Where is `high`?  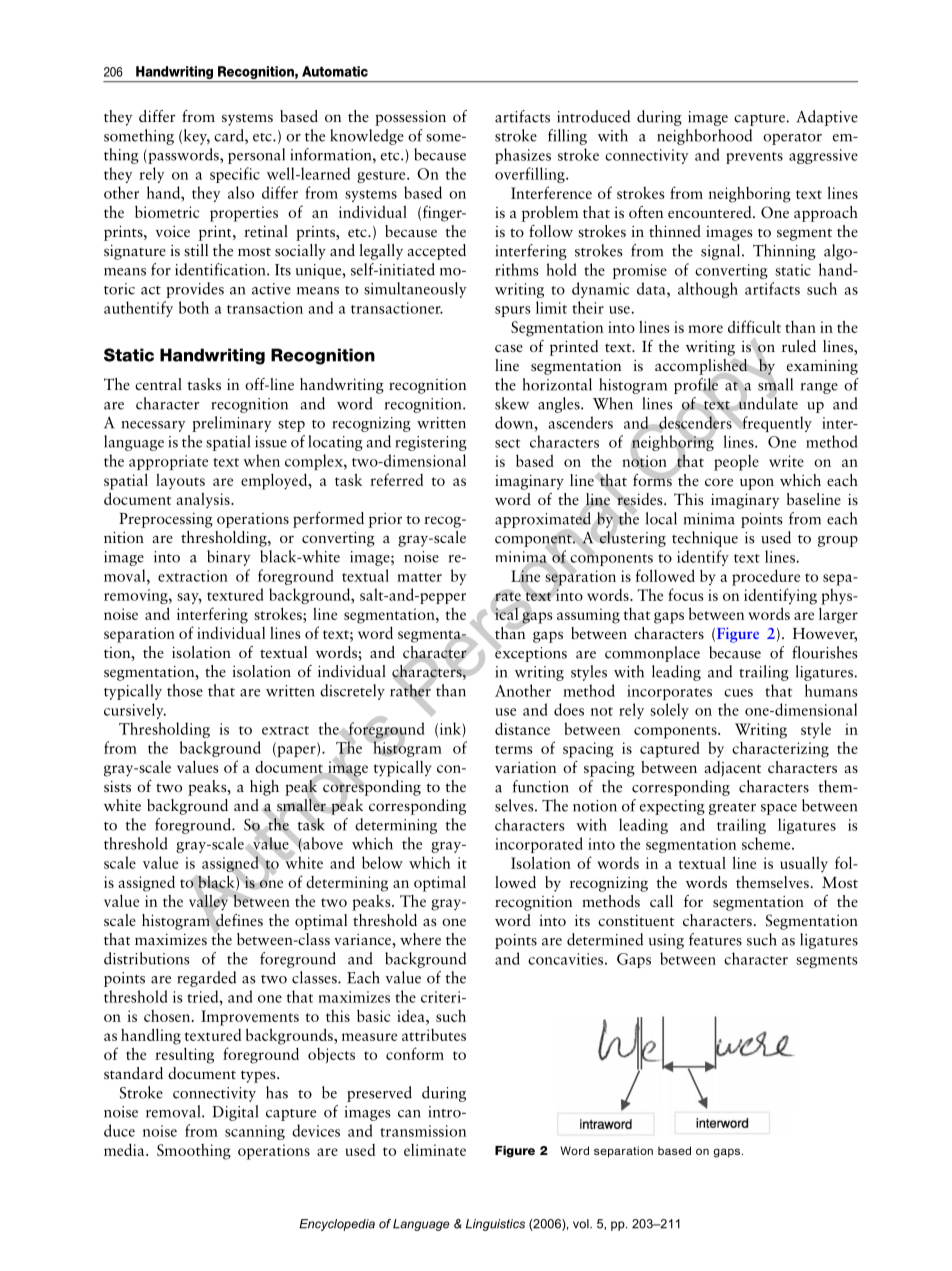
high is located at coordinates (264, 788).
